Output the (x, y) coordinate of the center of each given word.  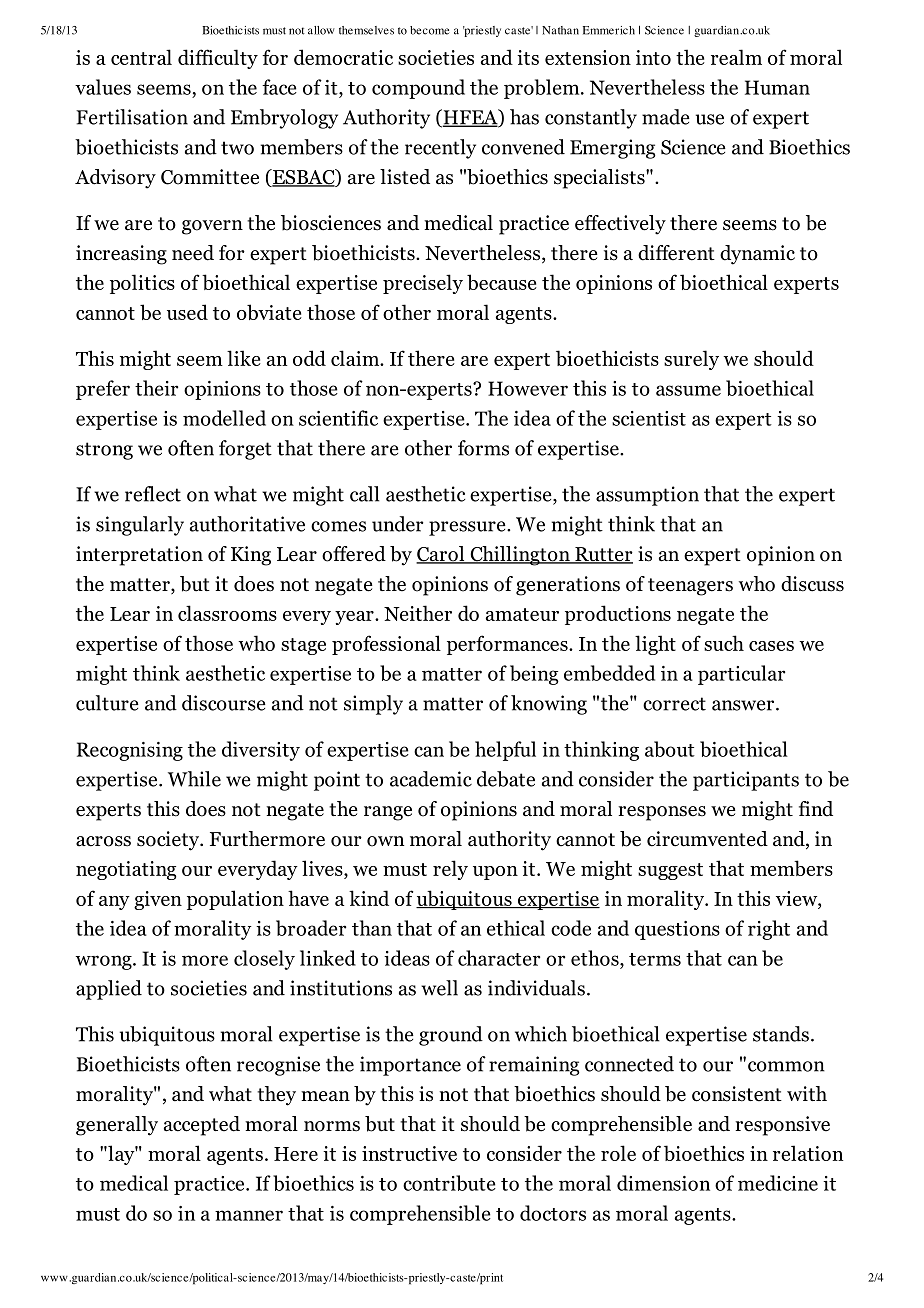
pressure (468, 528)
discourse (224, 703)
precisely (423, 284)
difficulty (218, 59)
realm (736, 57)
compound (418, 89)
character (499, 958)
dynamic (757, 255)
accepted (202, 1126)
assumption (647, 496)
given (158, 900)
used (187, 312)
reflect (153, 494)
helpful (505, 751)
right (769, 930)
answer (744, 705)
